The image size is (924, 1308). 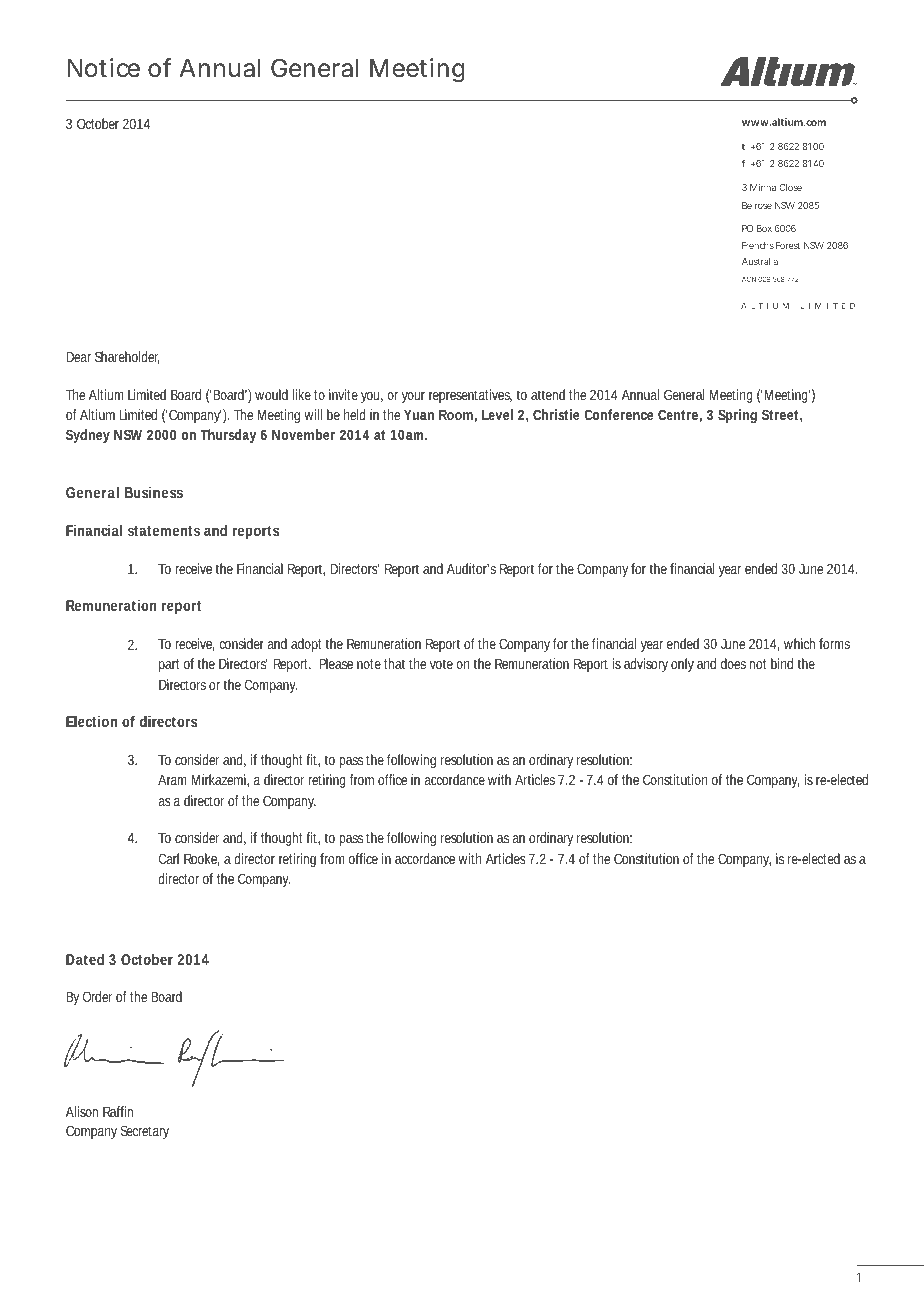 What do you see at coordinates (441, 664) in the image?
I see `vote` at bounding box center [441, 664].
